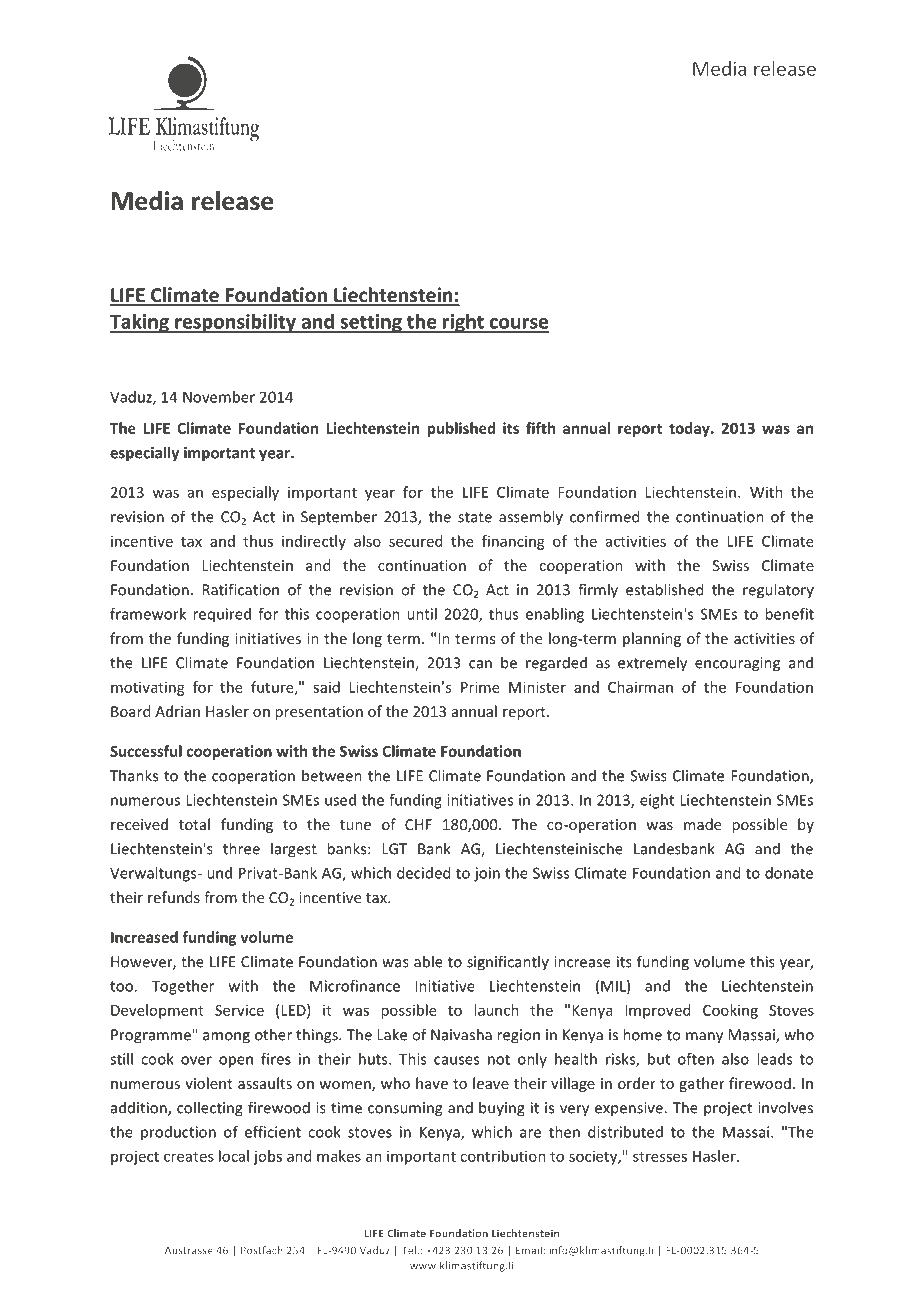 The width and height of the screenshot is (924, 1308). Describe the element at coordinates (189, 1157) in the screenshot. I see `creates` at that location.
